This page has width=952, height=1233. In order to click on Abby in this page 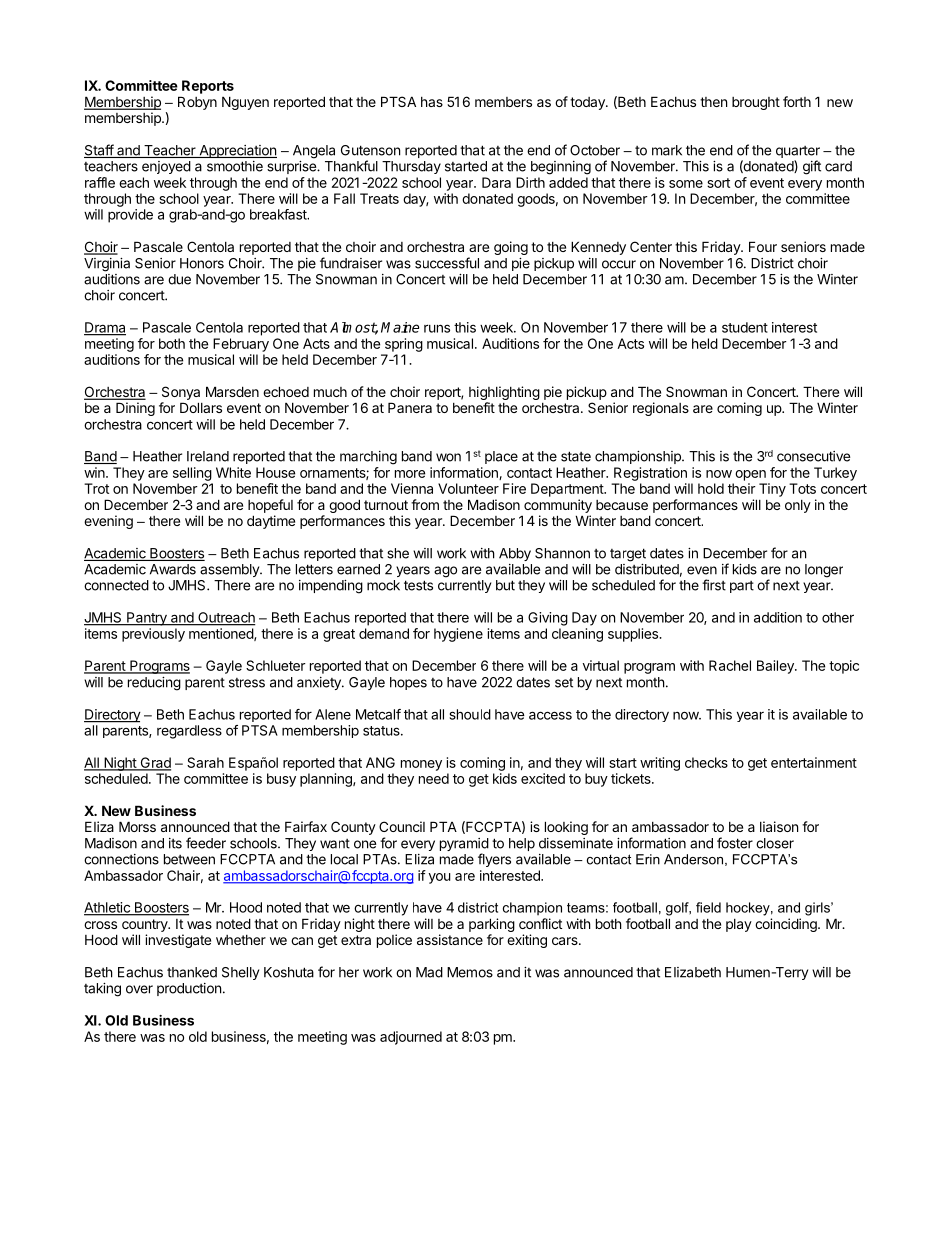, I will do `click(515, 554)`.
